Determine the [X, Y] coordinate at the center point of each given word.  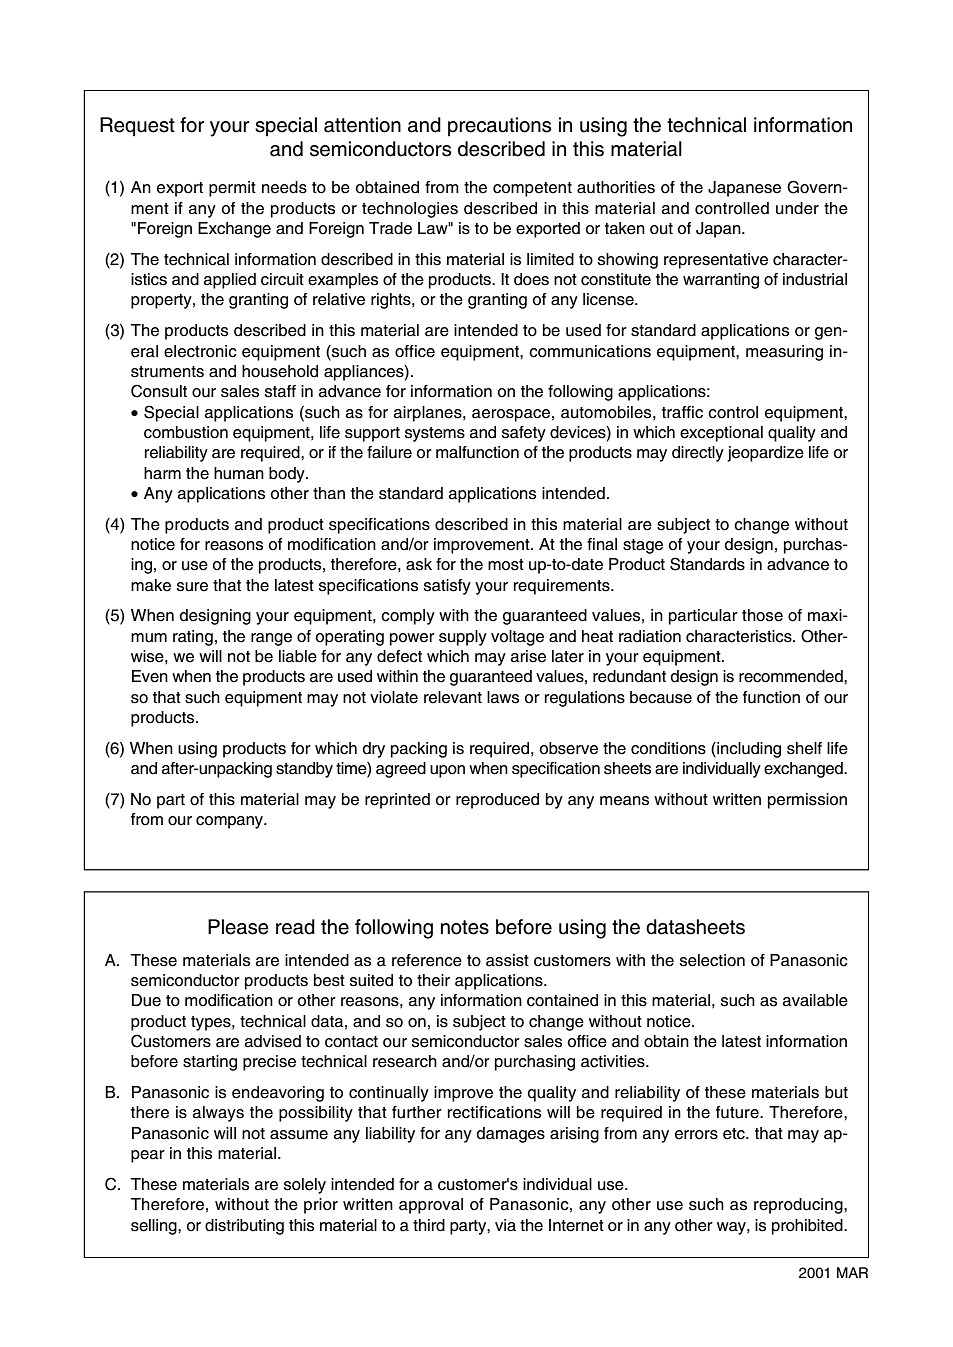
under [797, 208]
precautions [499, 127]
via [505, 1225]
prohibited [808, 1227]
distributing [244, 1227]
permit [232, 189]
